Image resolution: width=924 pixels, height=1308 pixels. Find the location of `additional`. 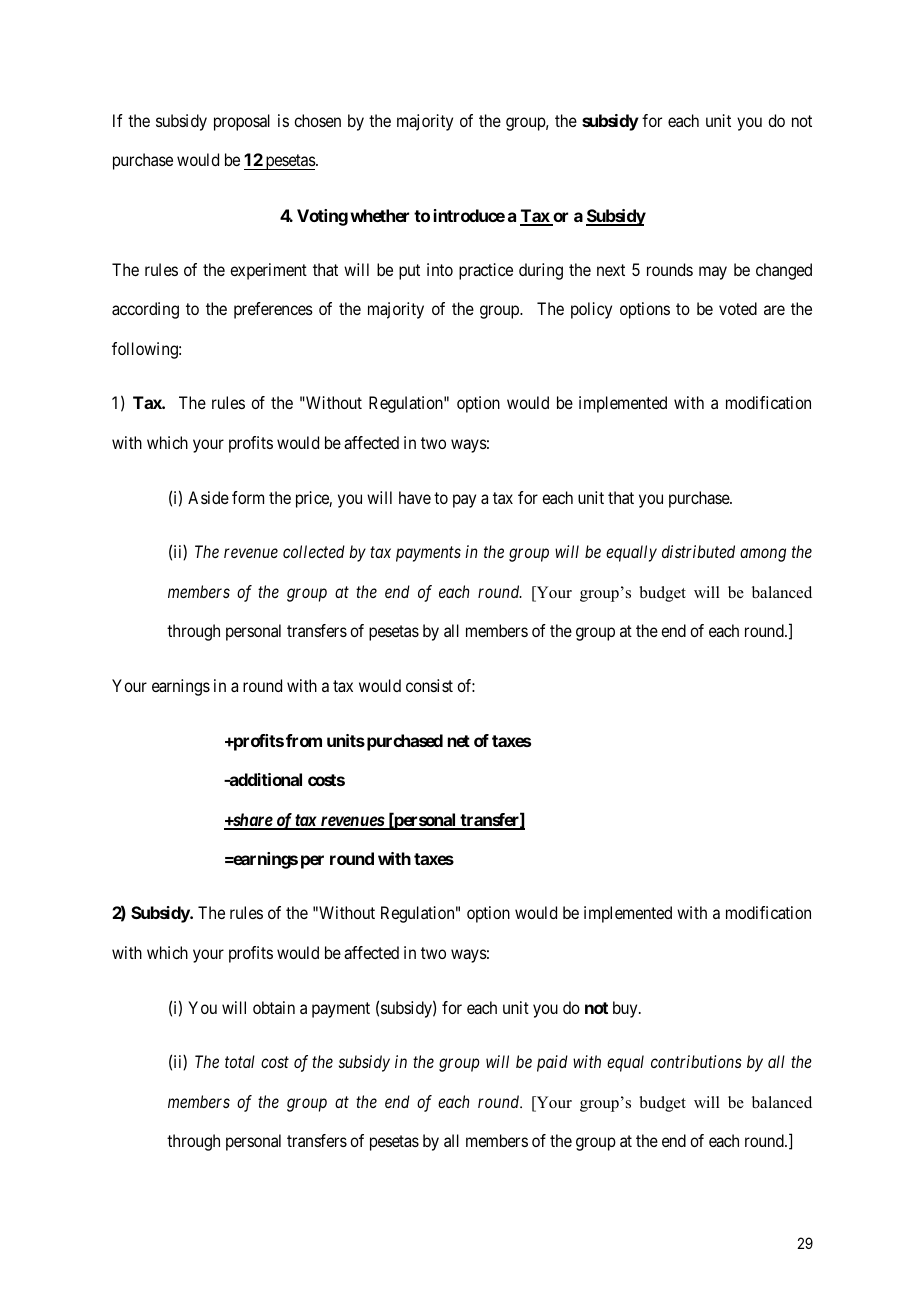

additional is located at coordinates (264, 779).
